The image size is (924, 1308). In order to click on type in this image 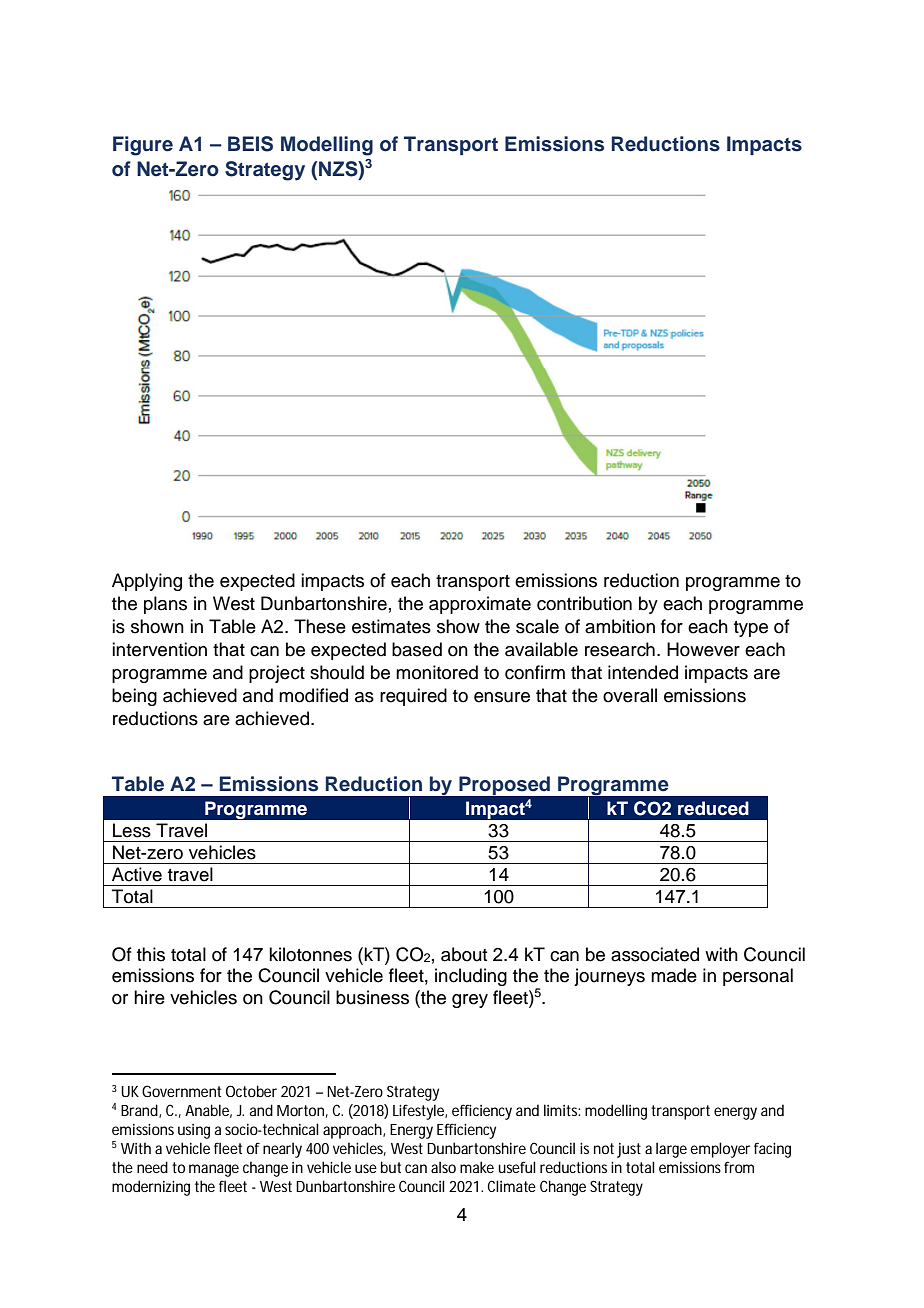, I will do `click(751, 629)`.
